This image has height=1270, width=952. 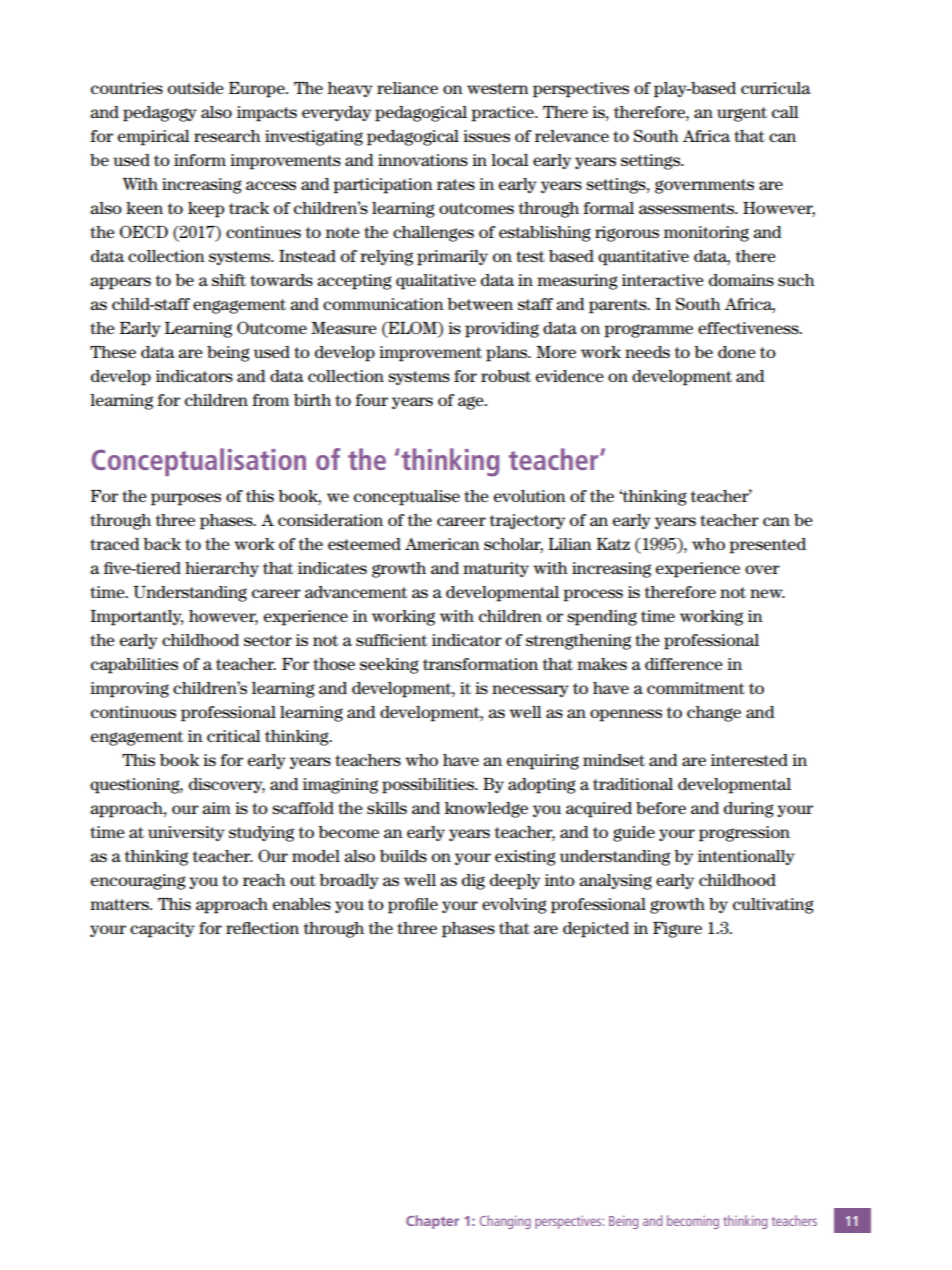 What do you see at coordinates (134, 666) in the image?
I see `capabilities` at bounding box center [134, 666].
